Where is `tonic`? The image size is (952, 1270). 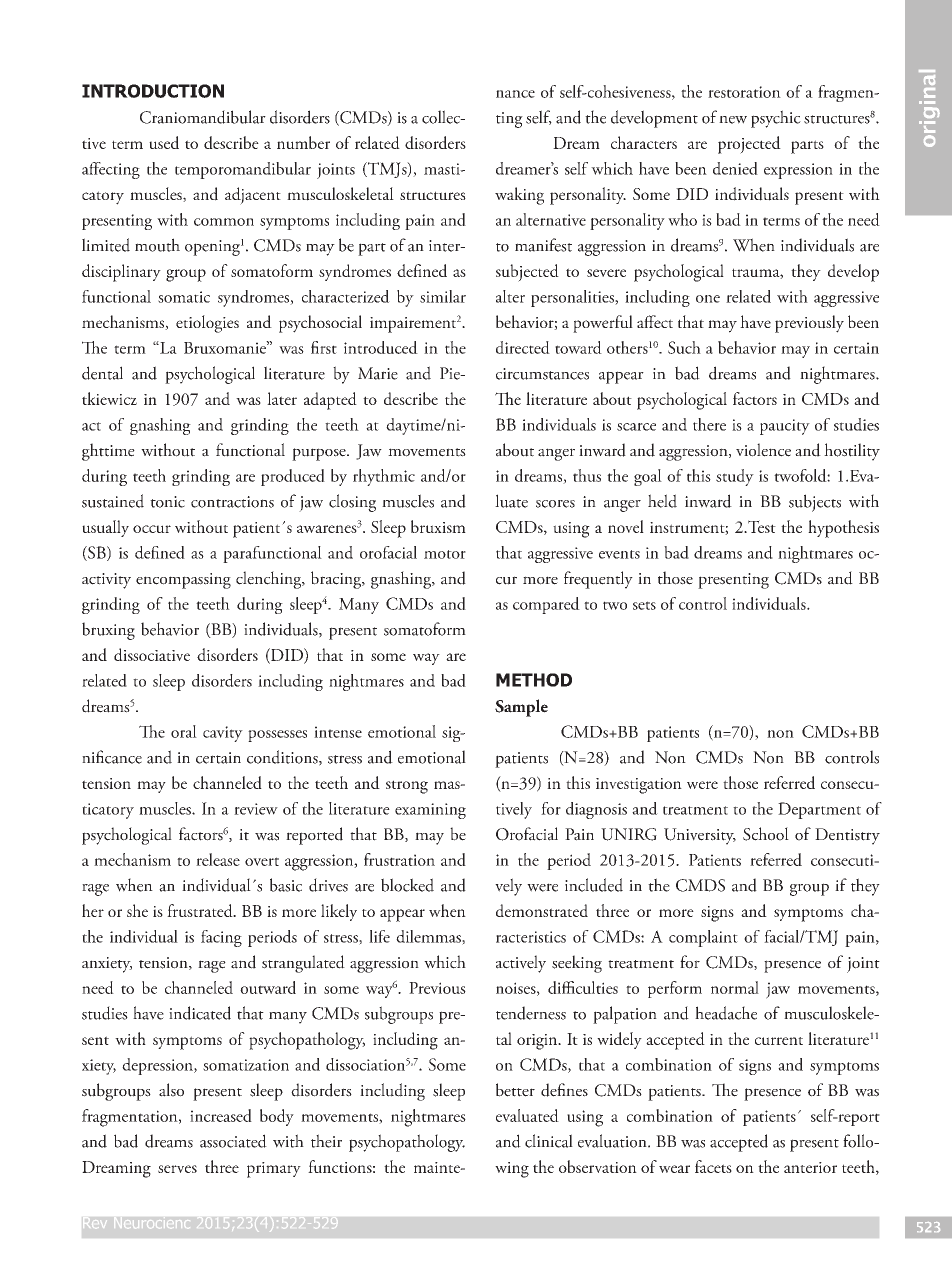
tonic is located at coordinates (167, 502).
